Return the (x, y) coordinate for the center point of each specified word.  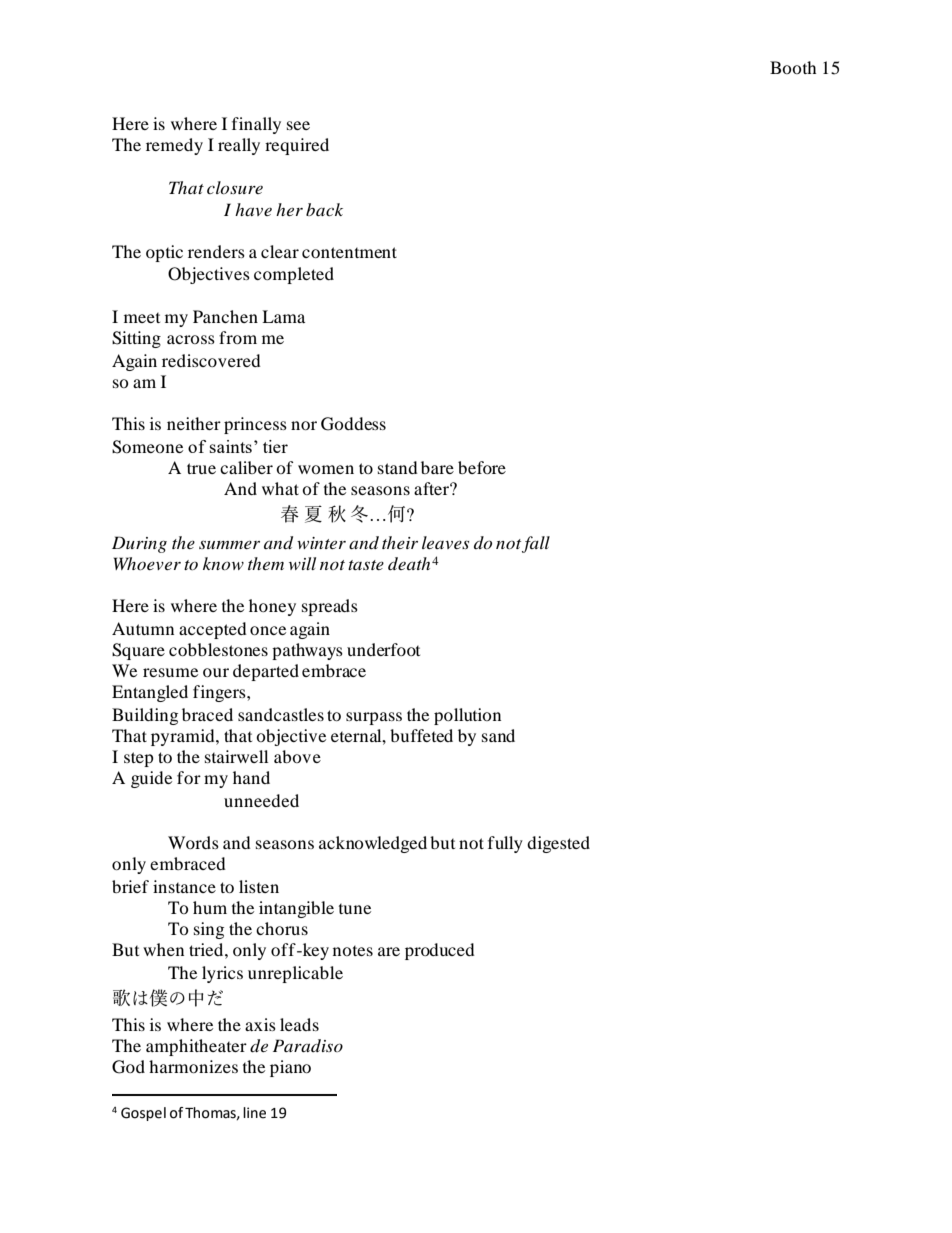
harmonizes (193, 1066)
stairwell (236, 756)
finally (256, 125)
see (298, 125)
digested (558, 844)
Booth (793, 67)
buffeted (421, 735)
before (482, 467)
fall (536, 544)
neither (194, 423)
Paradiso (308, 1045)
